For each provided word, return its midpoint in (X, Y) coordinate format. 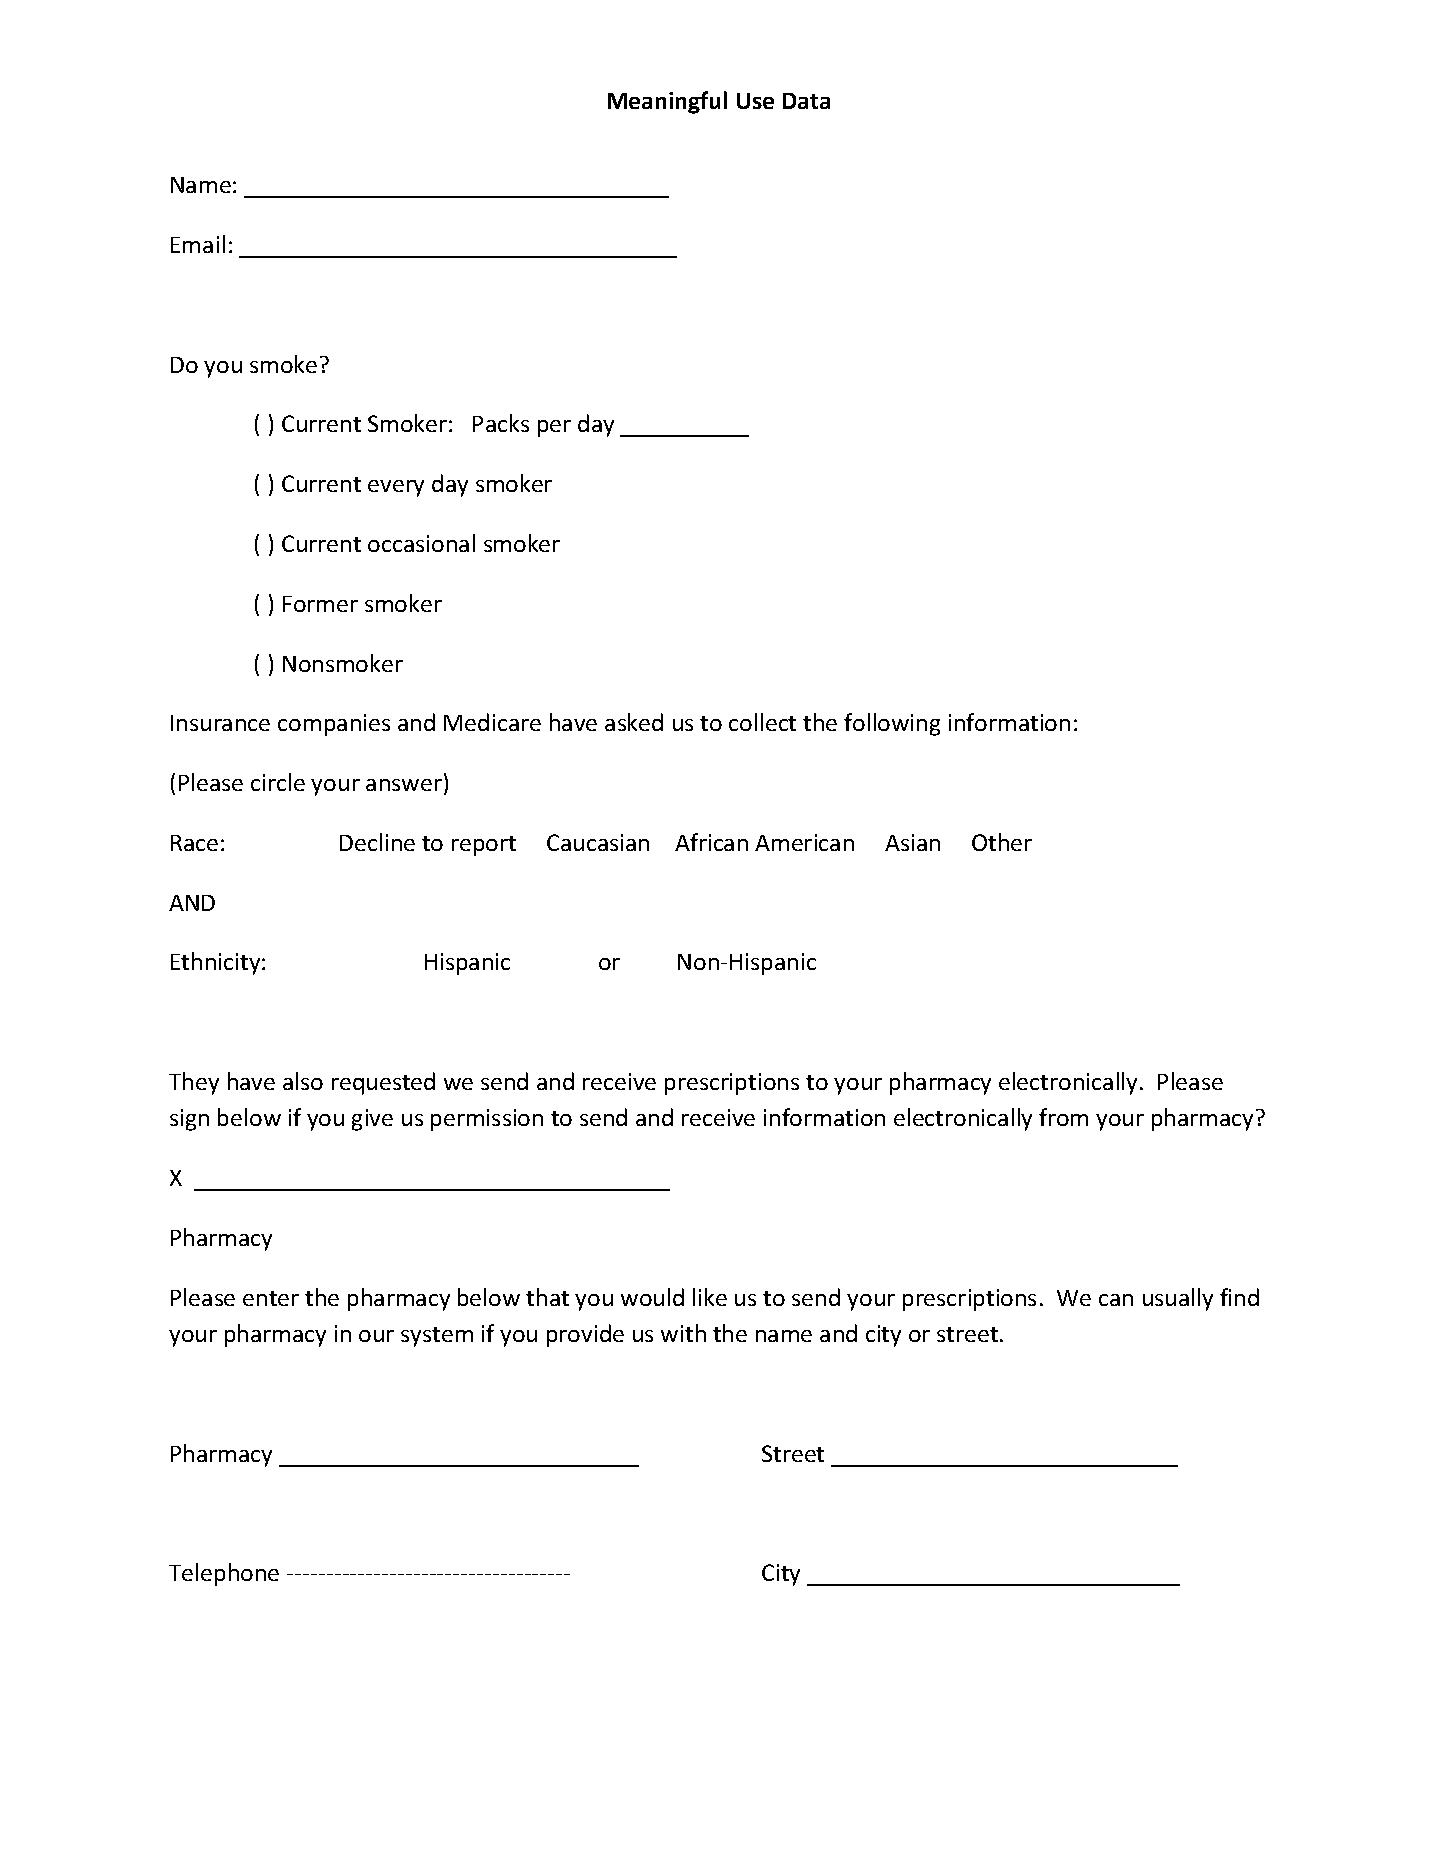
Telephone (224, 1574)
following (892, 724)
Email (198, 244)
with (683, 1333)
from (1063, 1117)
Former (320, 604)
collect (762, 722)
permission (487, 1120)
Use (755, 101)
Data (806, 101)
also (303, 1081)
